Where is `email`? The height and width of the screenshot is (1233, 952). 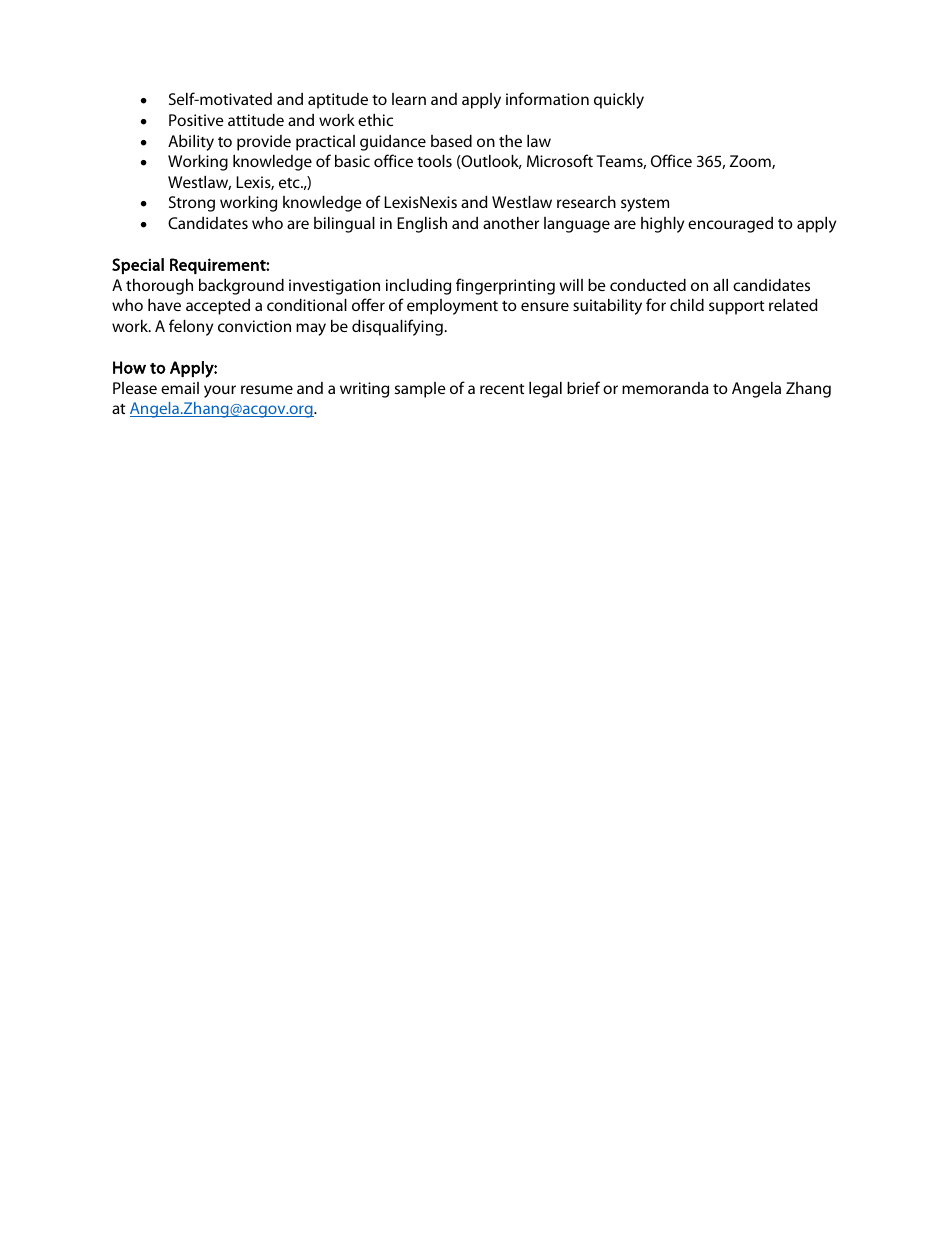
email is located at coordinates (180, 388).
